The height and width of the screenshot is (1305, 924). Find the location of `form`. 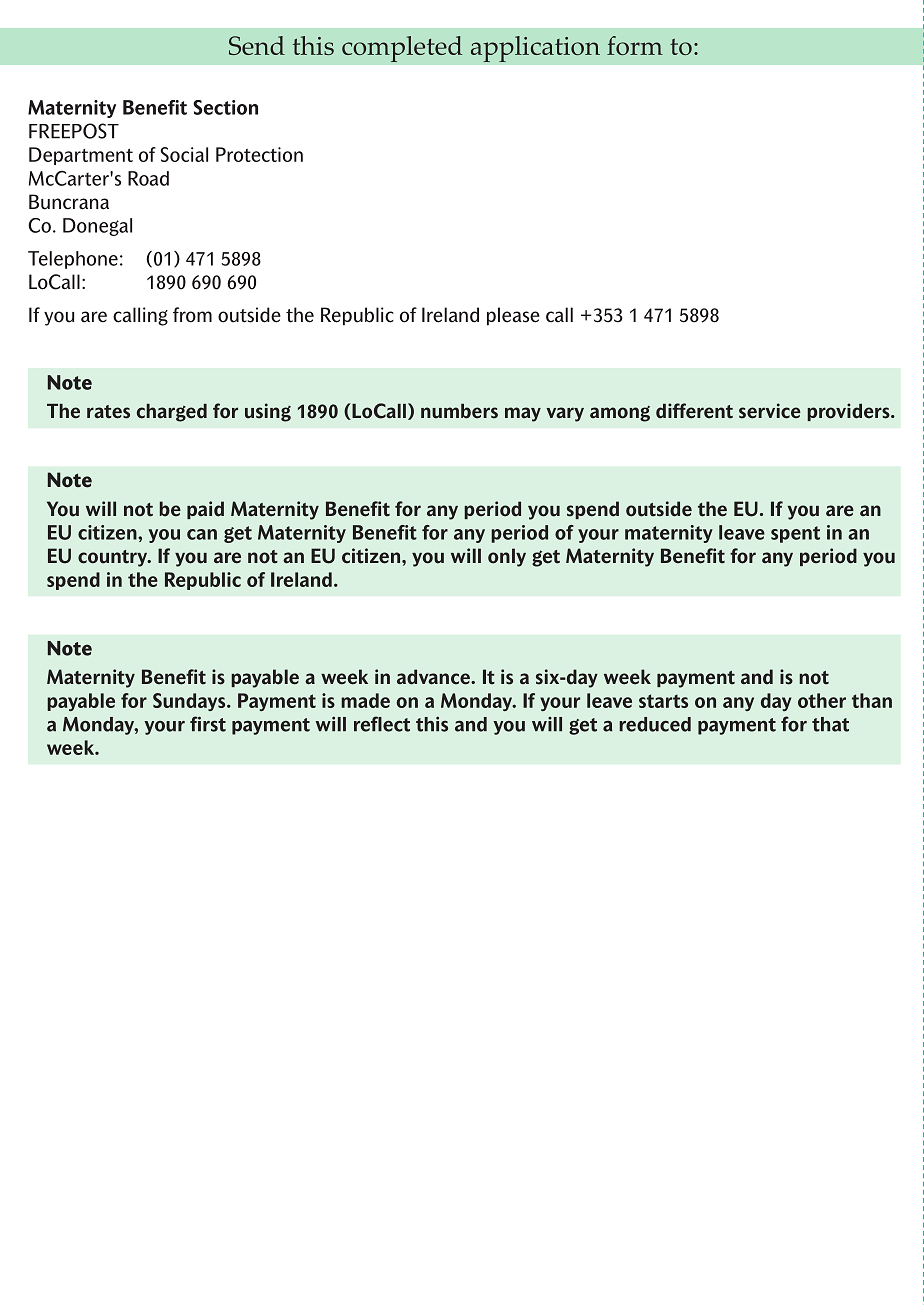

form is located at coordinates (635, 45).
